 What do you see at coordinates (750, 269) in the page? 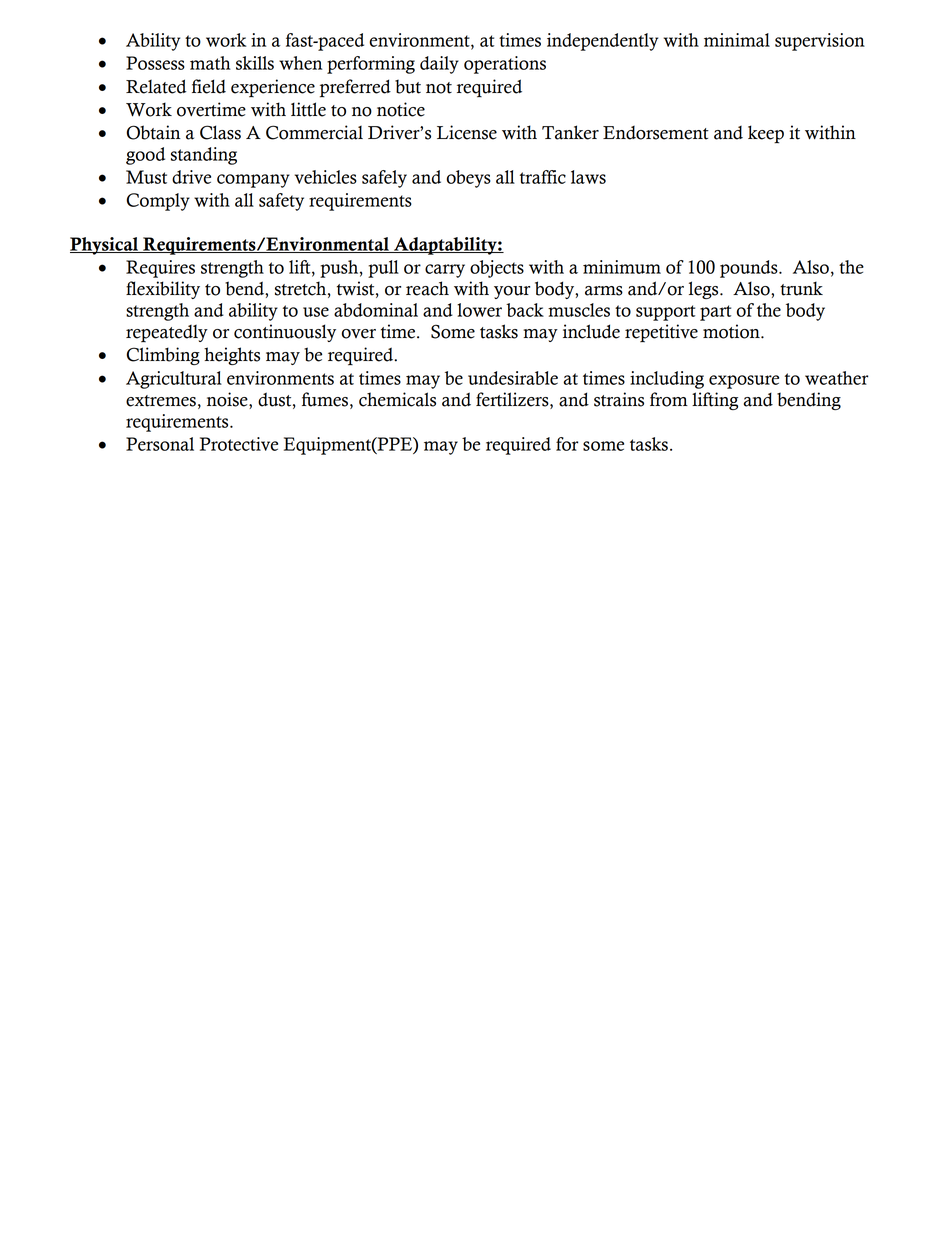
I see `pounds` at bounding box center [750, 269].
